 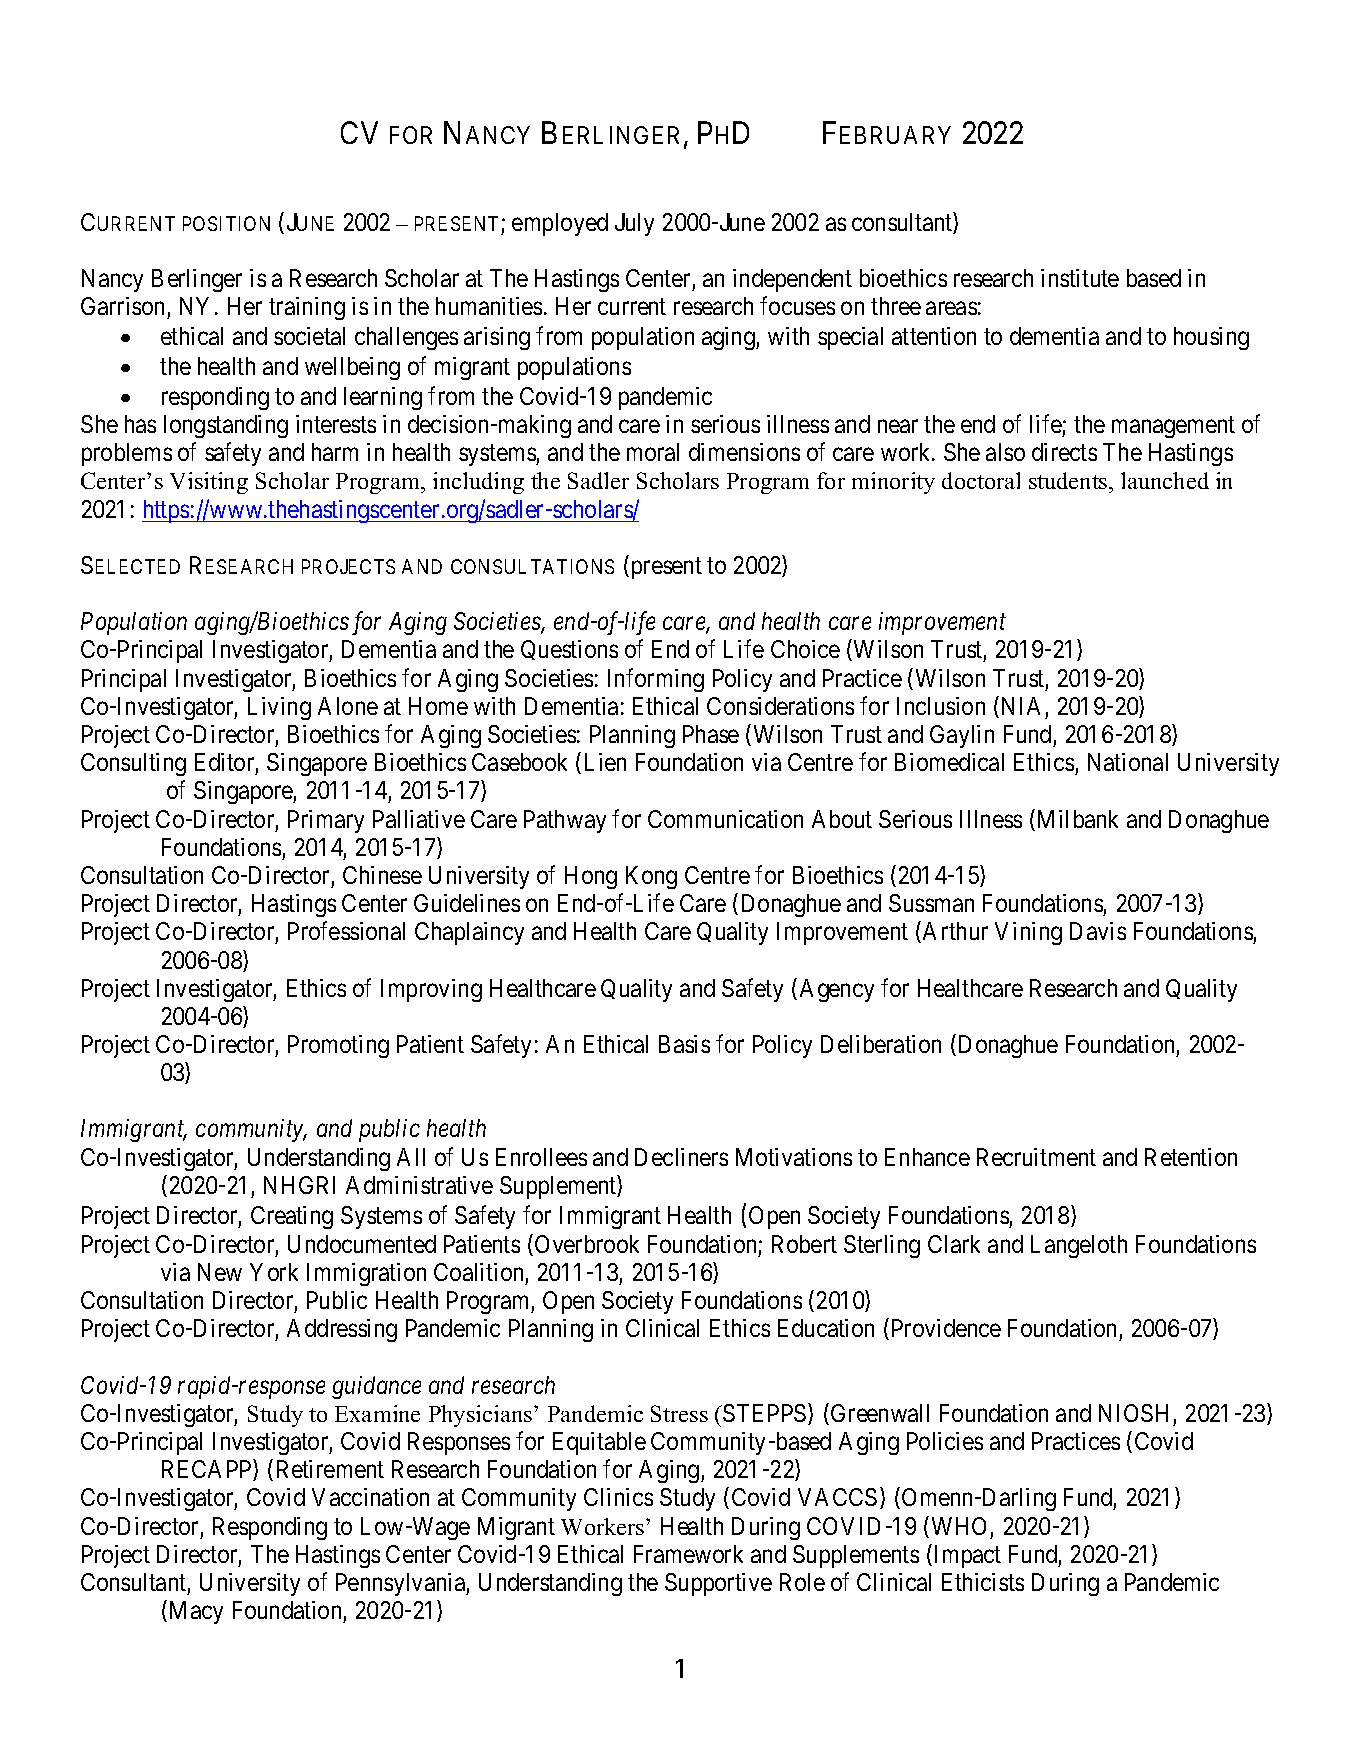 I want to click on Visiting, so click(x=209, y=483).
